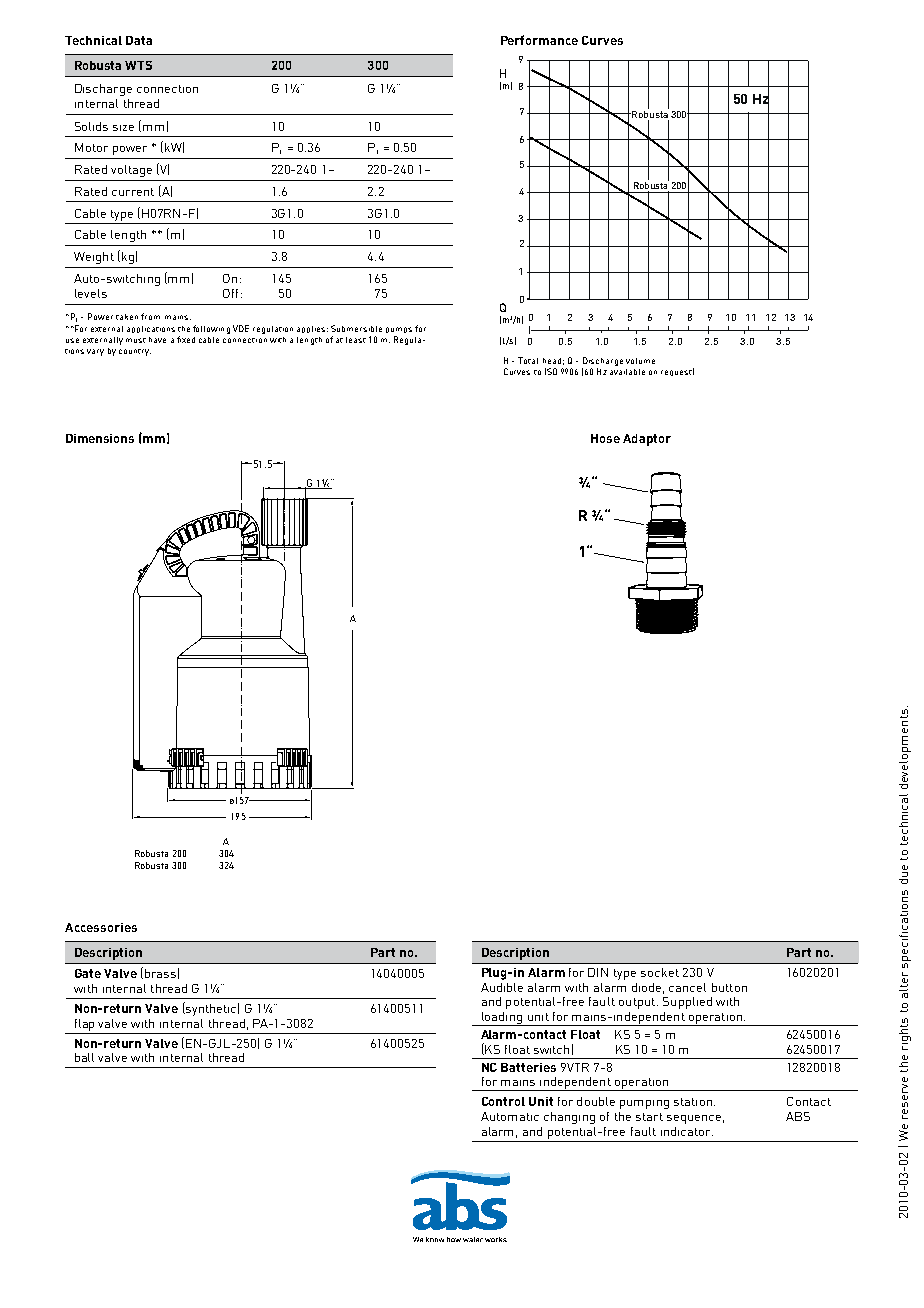 Image resolution: width=924 pixels, height=1308 pixels. I want to click on socket, so click(660, 972).
